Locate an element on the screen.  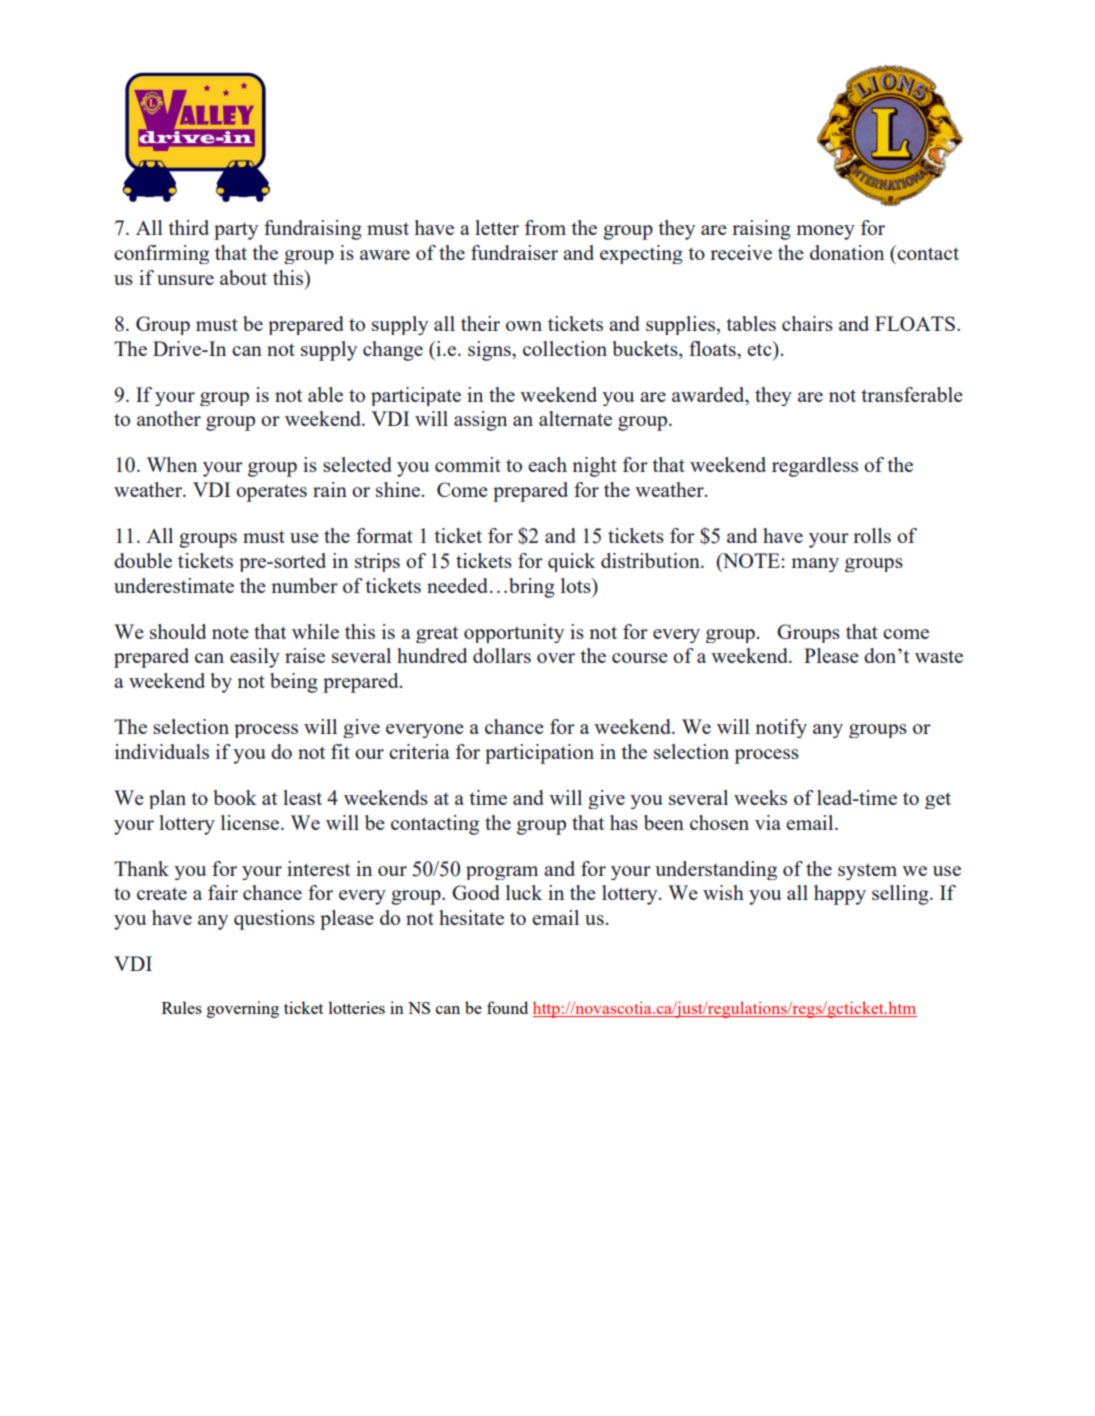
weeks is located at coordinates (760, 797).
